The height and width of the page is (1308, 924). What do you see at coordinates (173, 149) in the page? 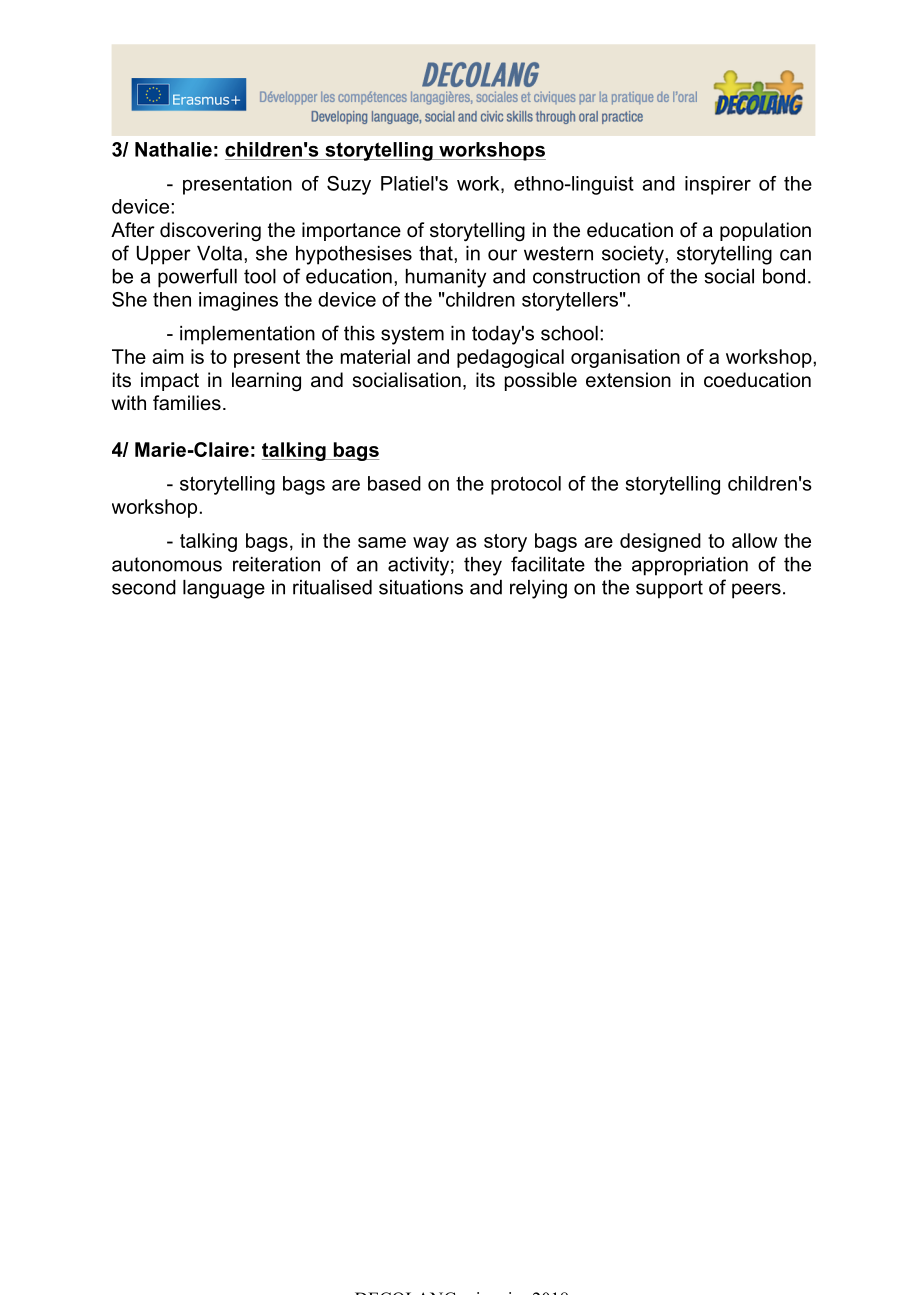
I see `Nathalie` at bounding box center [173, 149].
